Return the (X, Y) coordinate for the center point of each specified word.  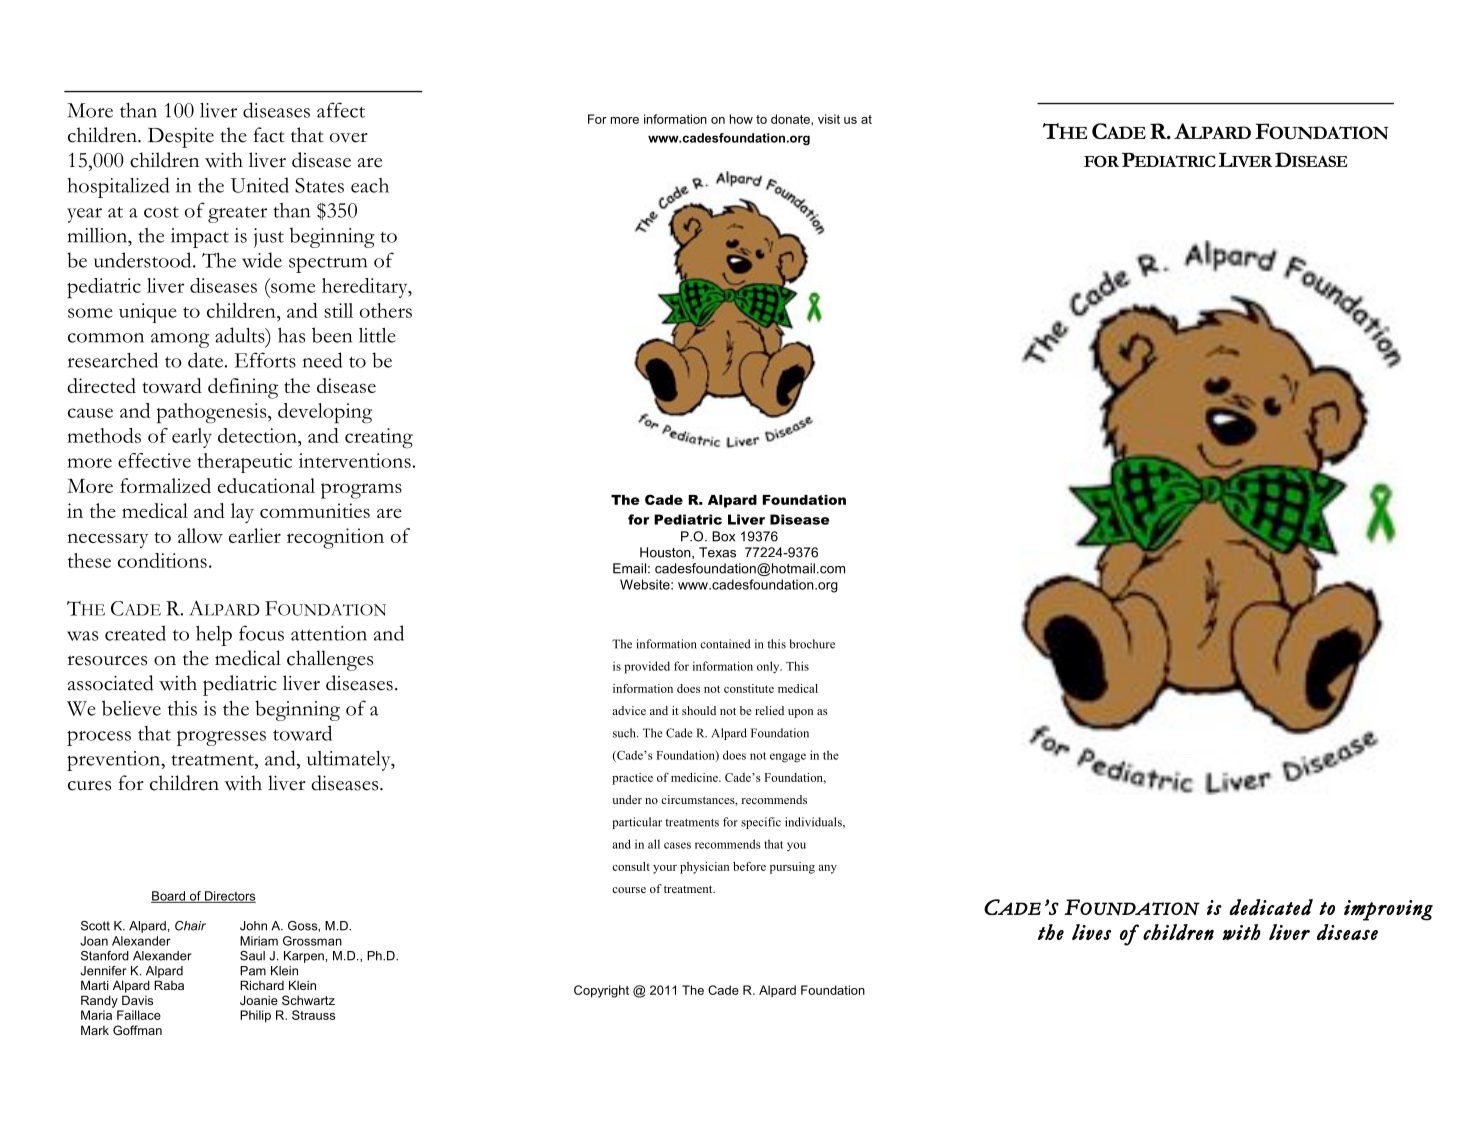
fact (269, 135)
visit (829, 119)
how (741, 119)
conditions (162, 560)
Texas (717, 552)
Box (723, 536)
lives (1091, 932)
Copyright (601, 991)
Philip (255, 1016)
